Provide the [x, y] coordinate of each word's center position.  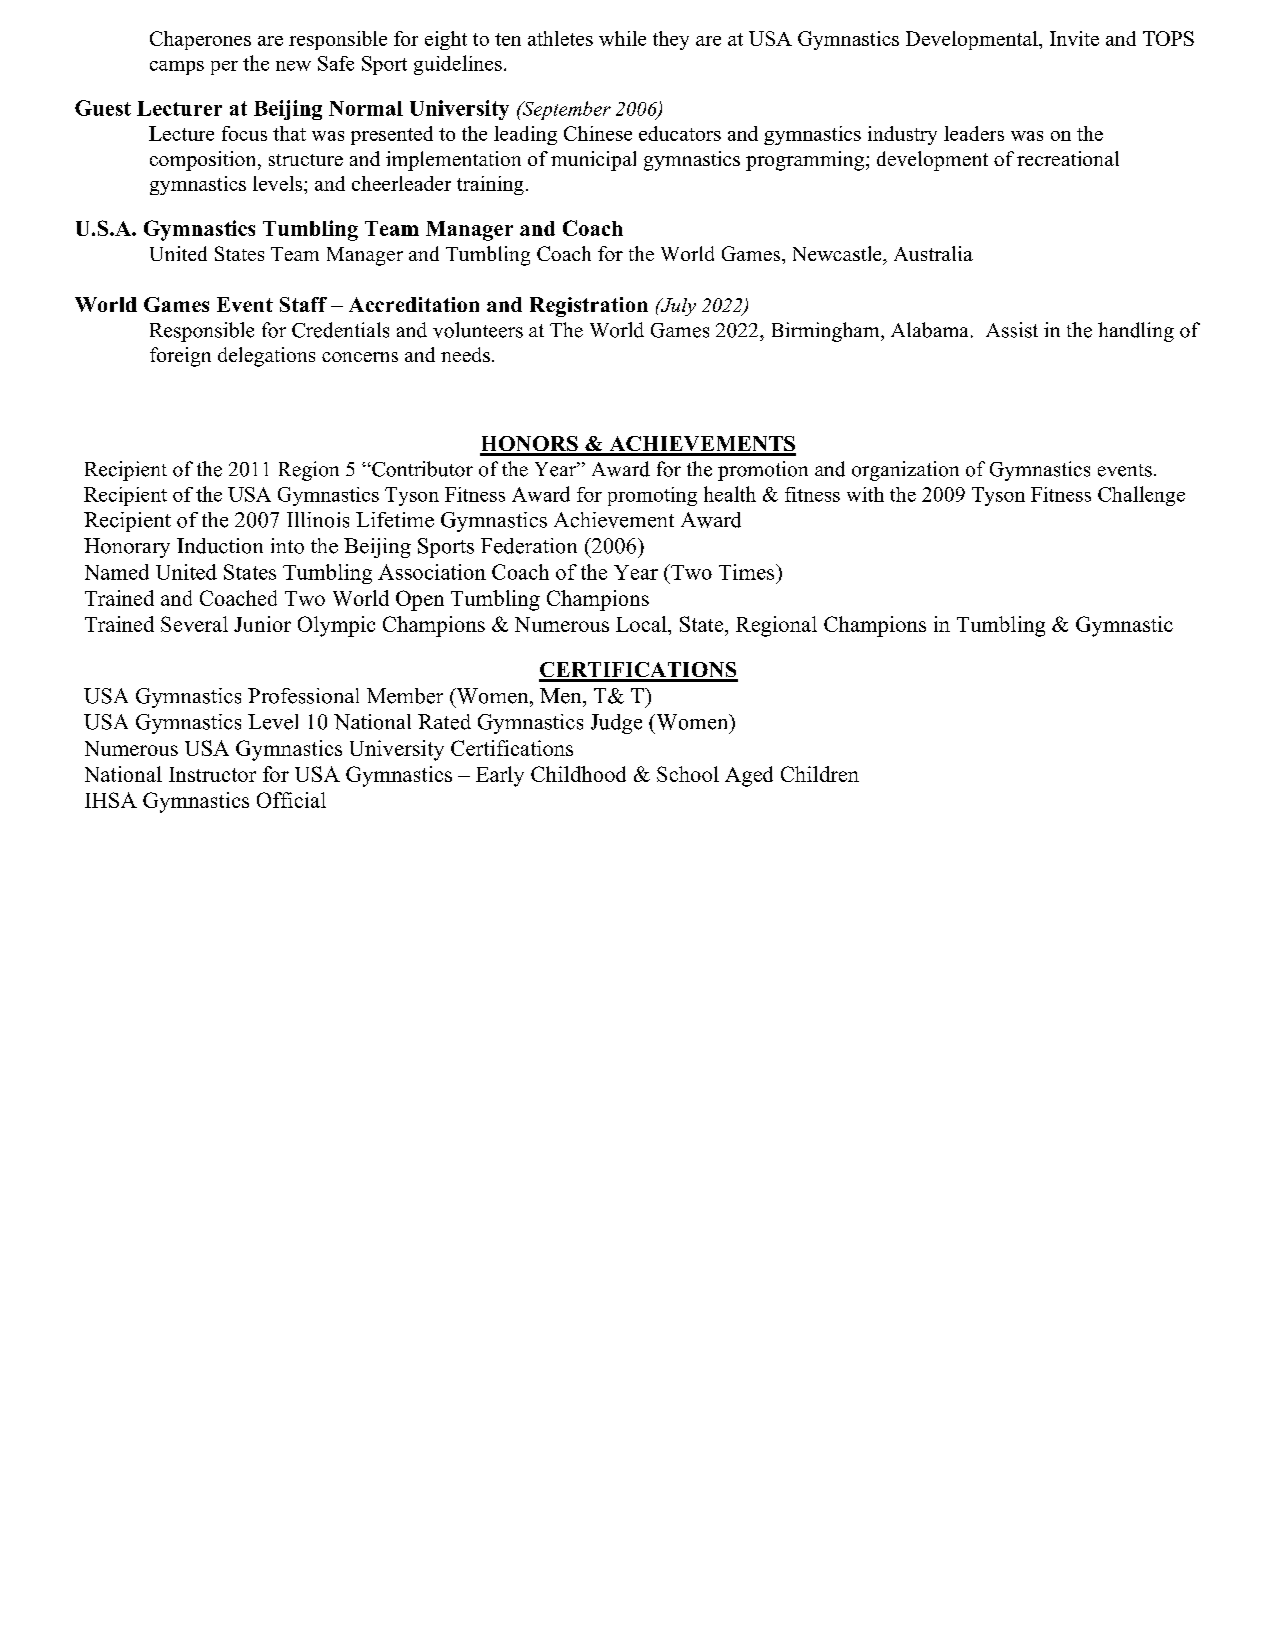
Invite [1074, 38]
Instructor [212, 774]
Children [820, 774]
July [677, 307]
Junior [262, 624]
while [622, 38]
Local [642, 624]
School [688, 774]
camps [177, 68]
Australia [933, 253]
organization [905, 471]
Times [748, 572]
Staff [303, 304]
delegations [266, 357]
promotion [763, 471]
